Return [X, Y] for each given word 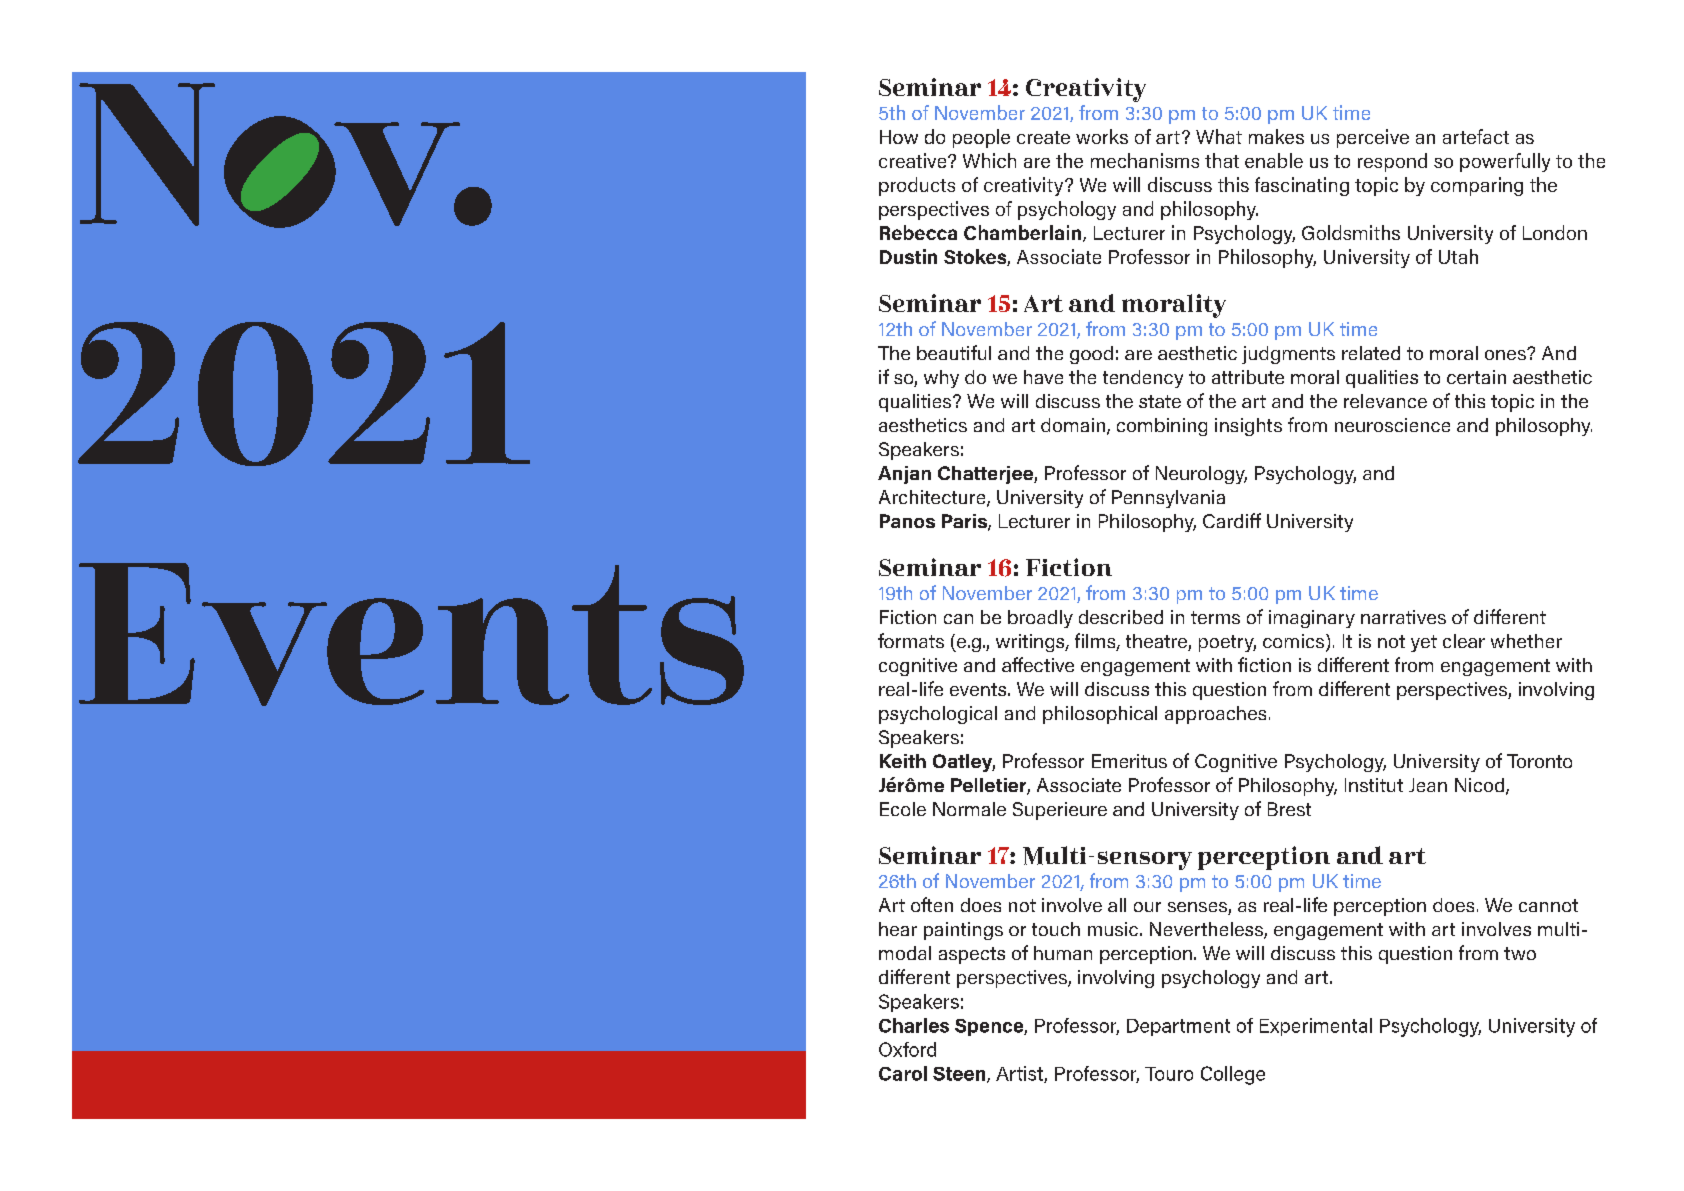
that [1222, 160]
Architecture [933, 498]
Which [989, 160]
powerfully [1505, 162]
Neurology [1201, 475]
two [1520, 953]
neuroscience [1392, 425]
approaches [1215, 715]
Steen [960, 1075]
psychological [938, 715]
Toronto [1539, 761]
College [1233, 1075]
